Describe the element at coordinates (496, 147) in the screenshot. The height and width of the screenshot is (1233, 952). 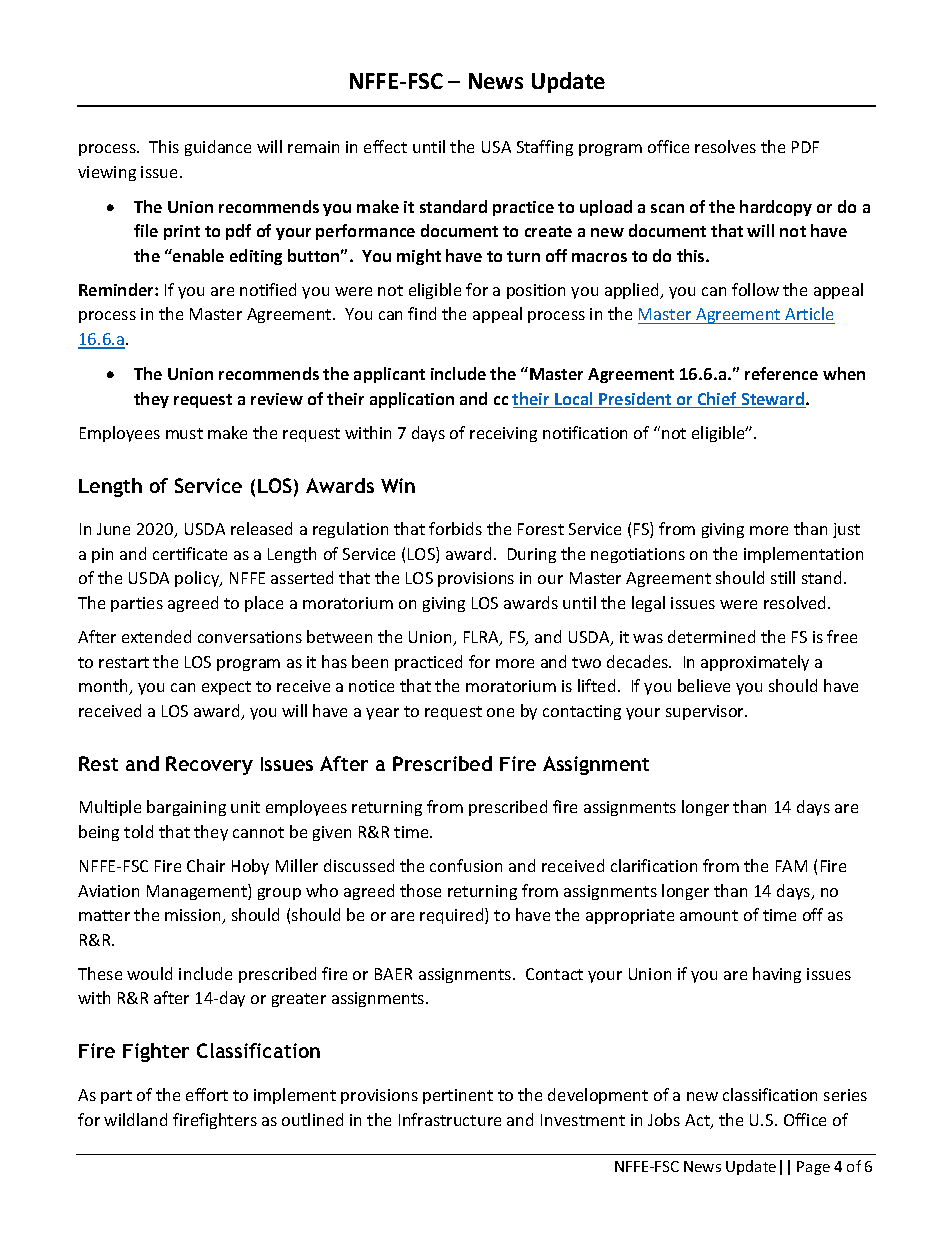
I see `USA` at that location.
